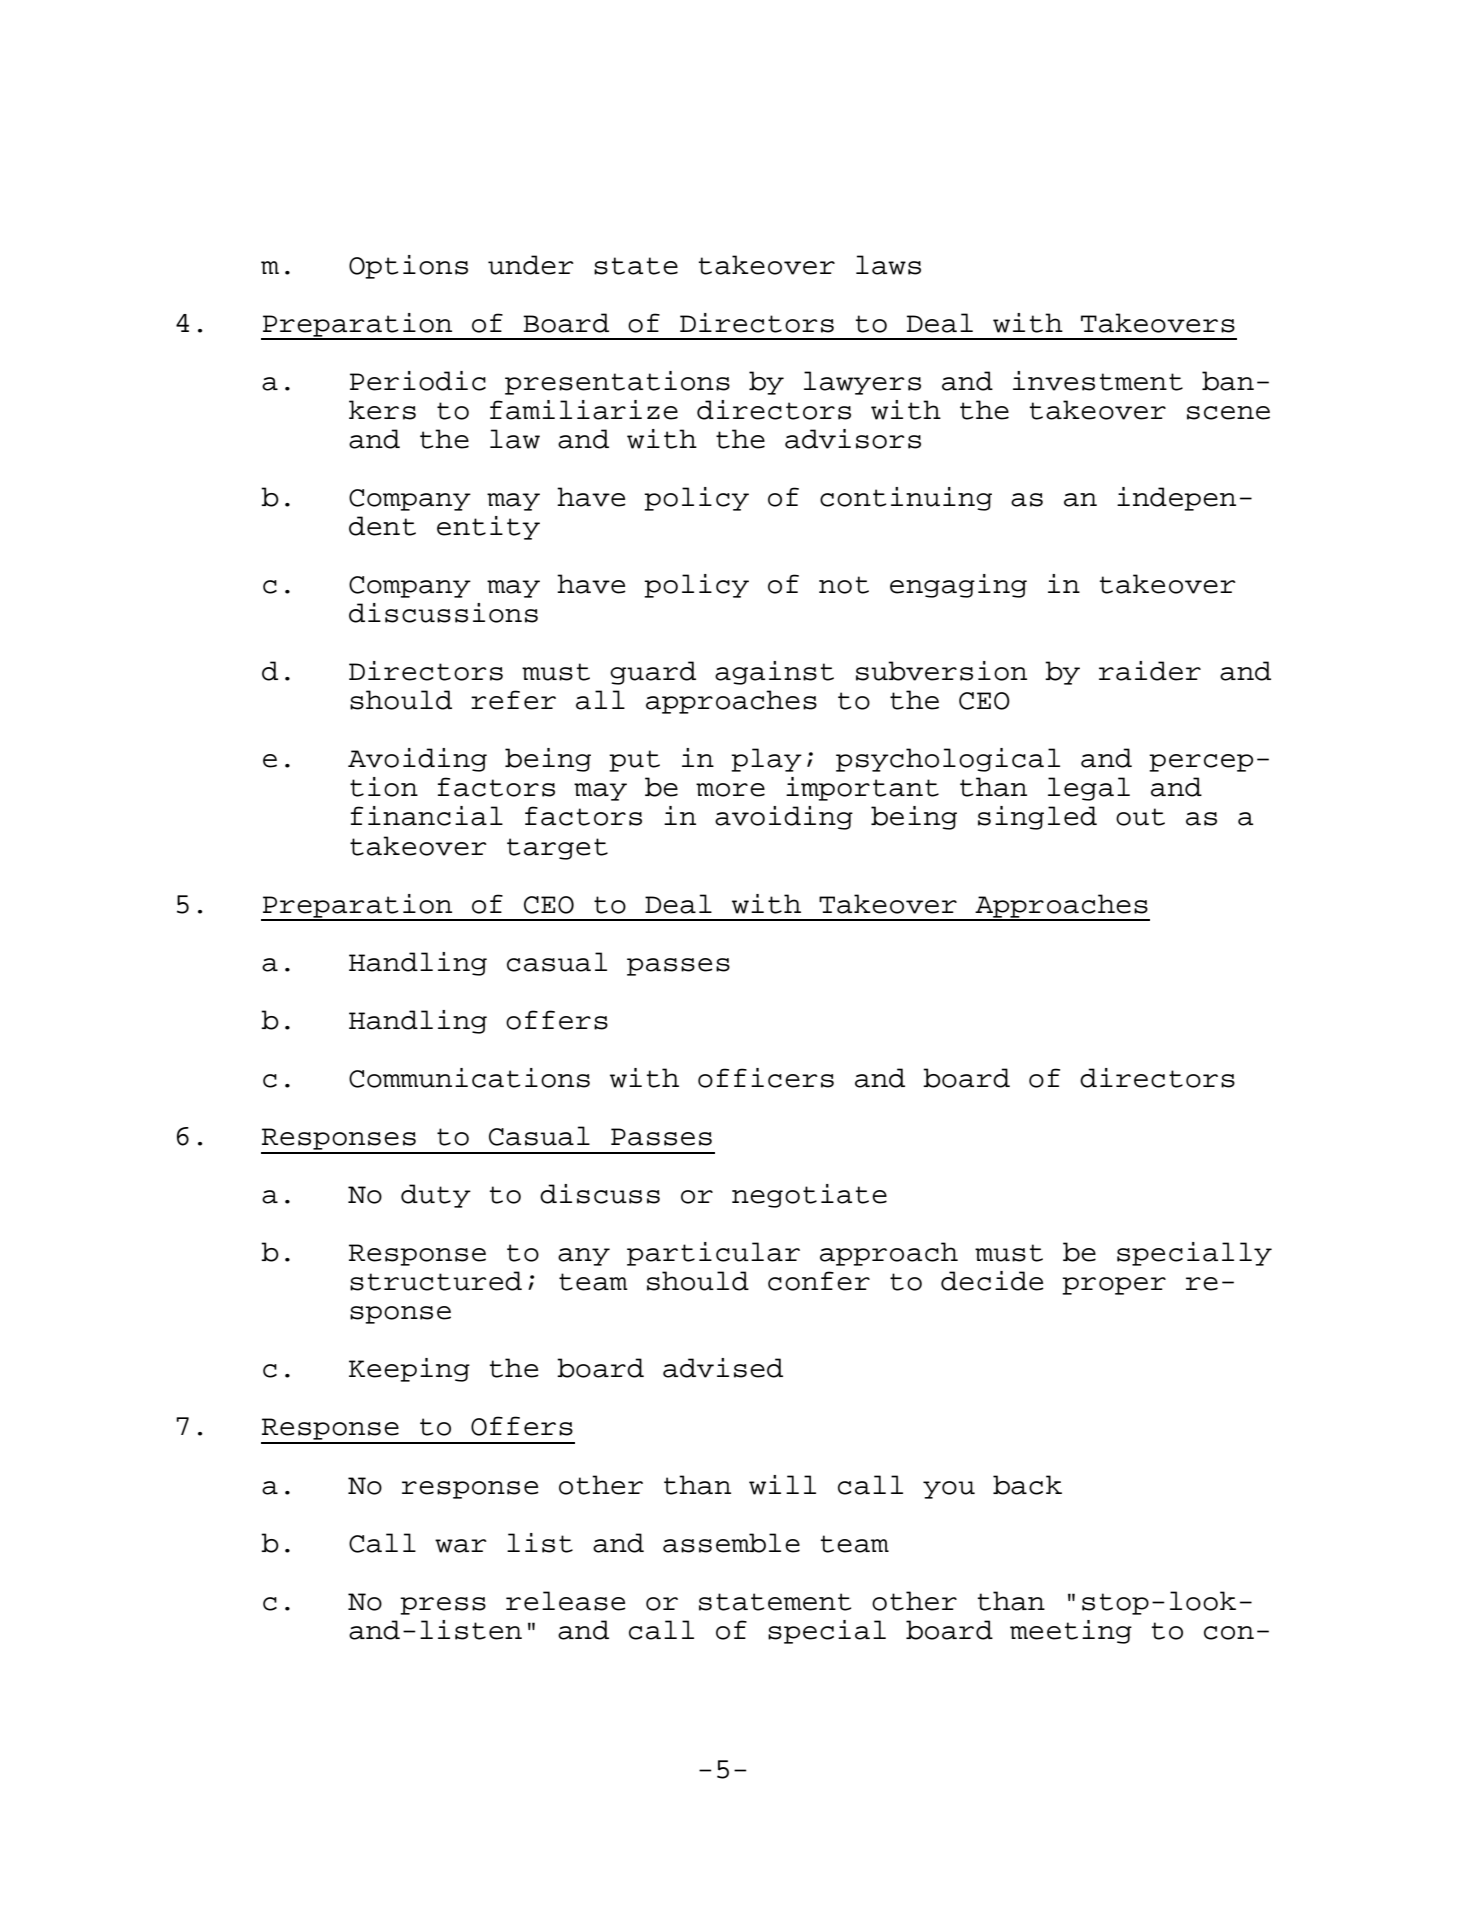  What do you see at coordinates (766, 1078) in the screenshot?
I see `officers` at bounding box center [766, 1078].
